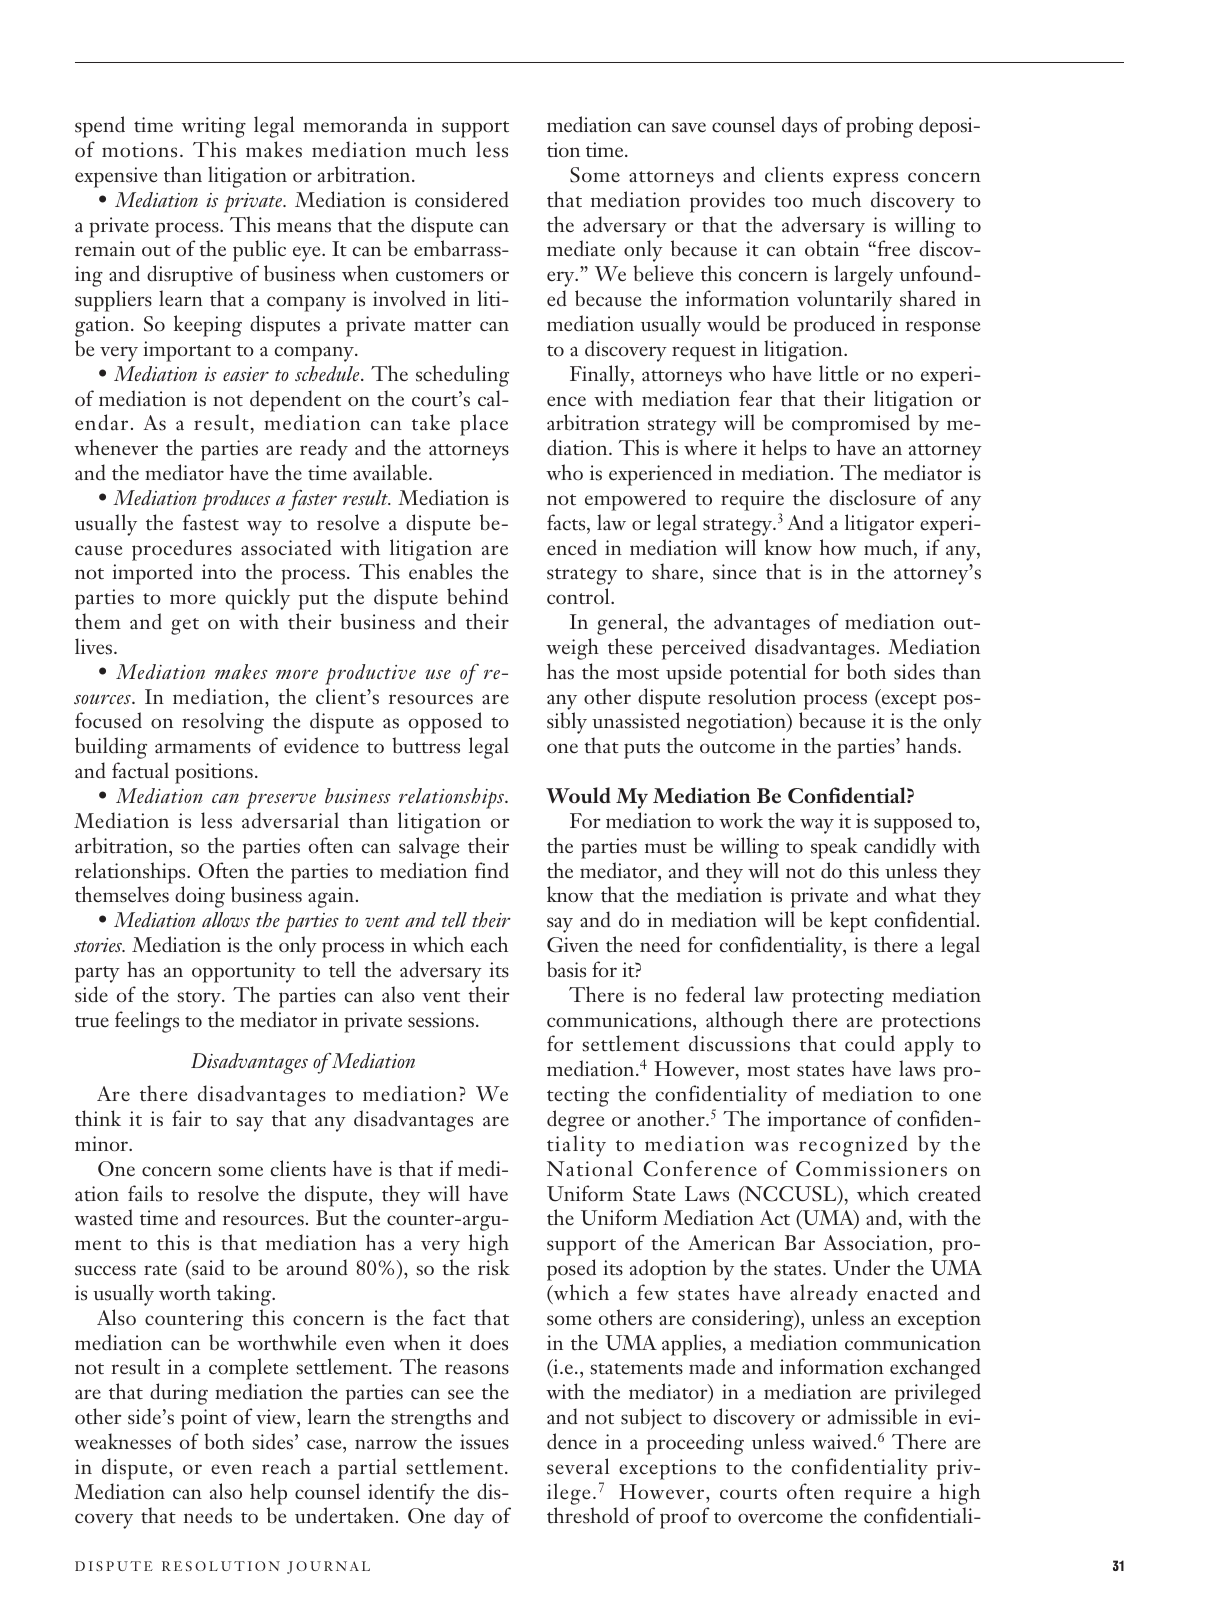 This screenshot has height=1621, width=1211. Describe the element at coordinates (214, 127) in the screenshot. I see `writing` at that location.
